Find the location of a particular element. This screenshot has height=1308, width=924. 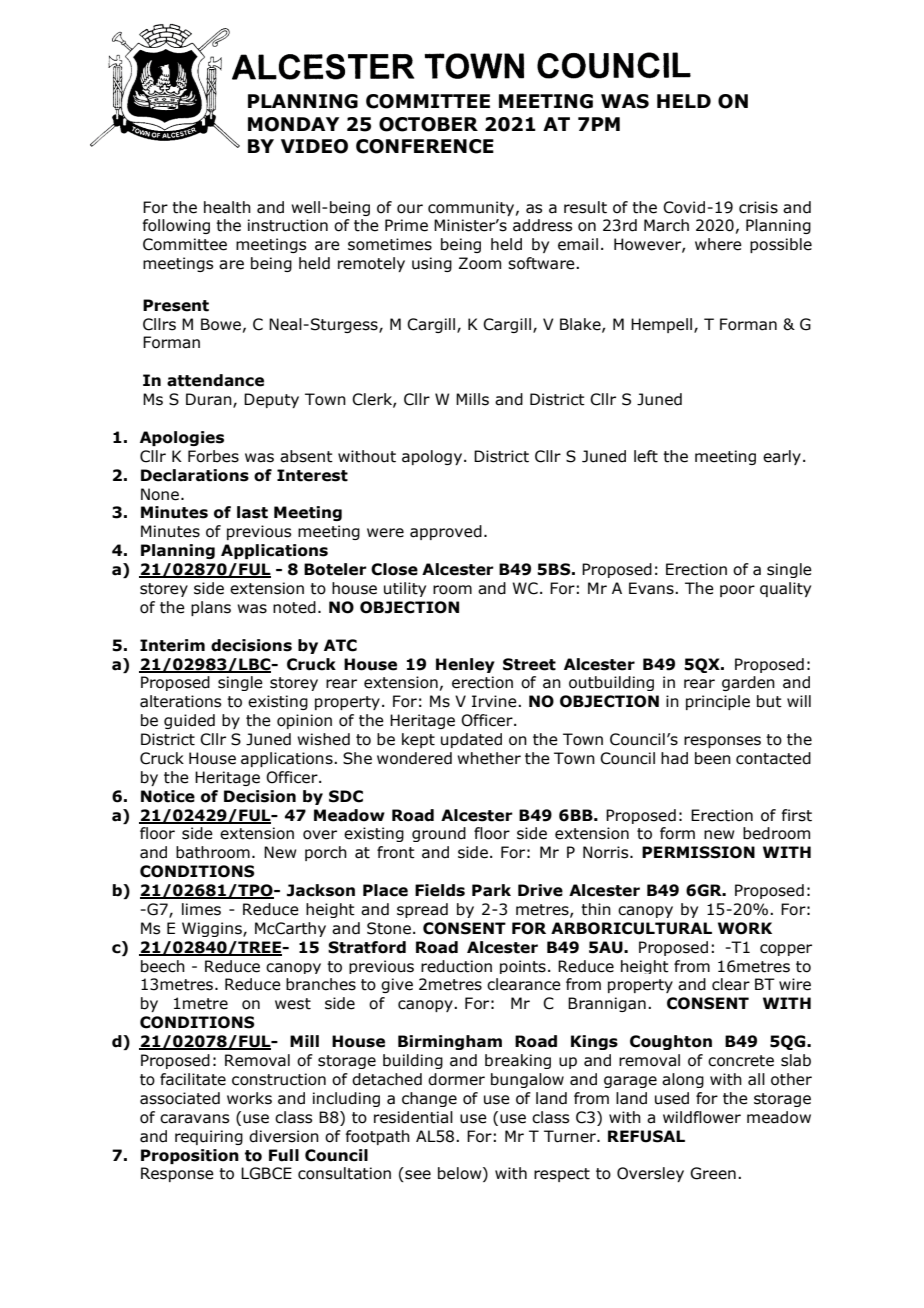

crisis is located at coordinates (758, 207).
